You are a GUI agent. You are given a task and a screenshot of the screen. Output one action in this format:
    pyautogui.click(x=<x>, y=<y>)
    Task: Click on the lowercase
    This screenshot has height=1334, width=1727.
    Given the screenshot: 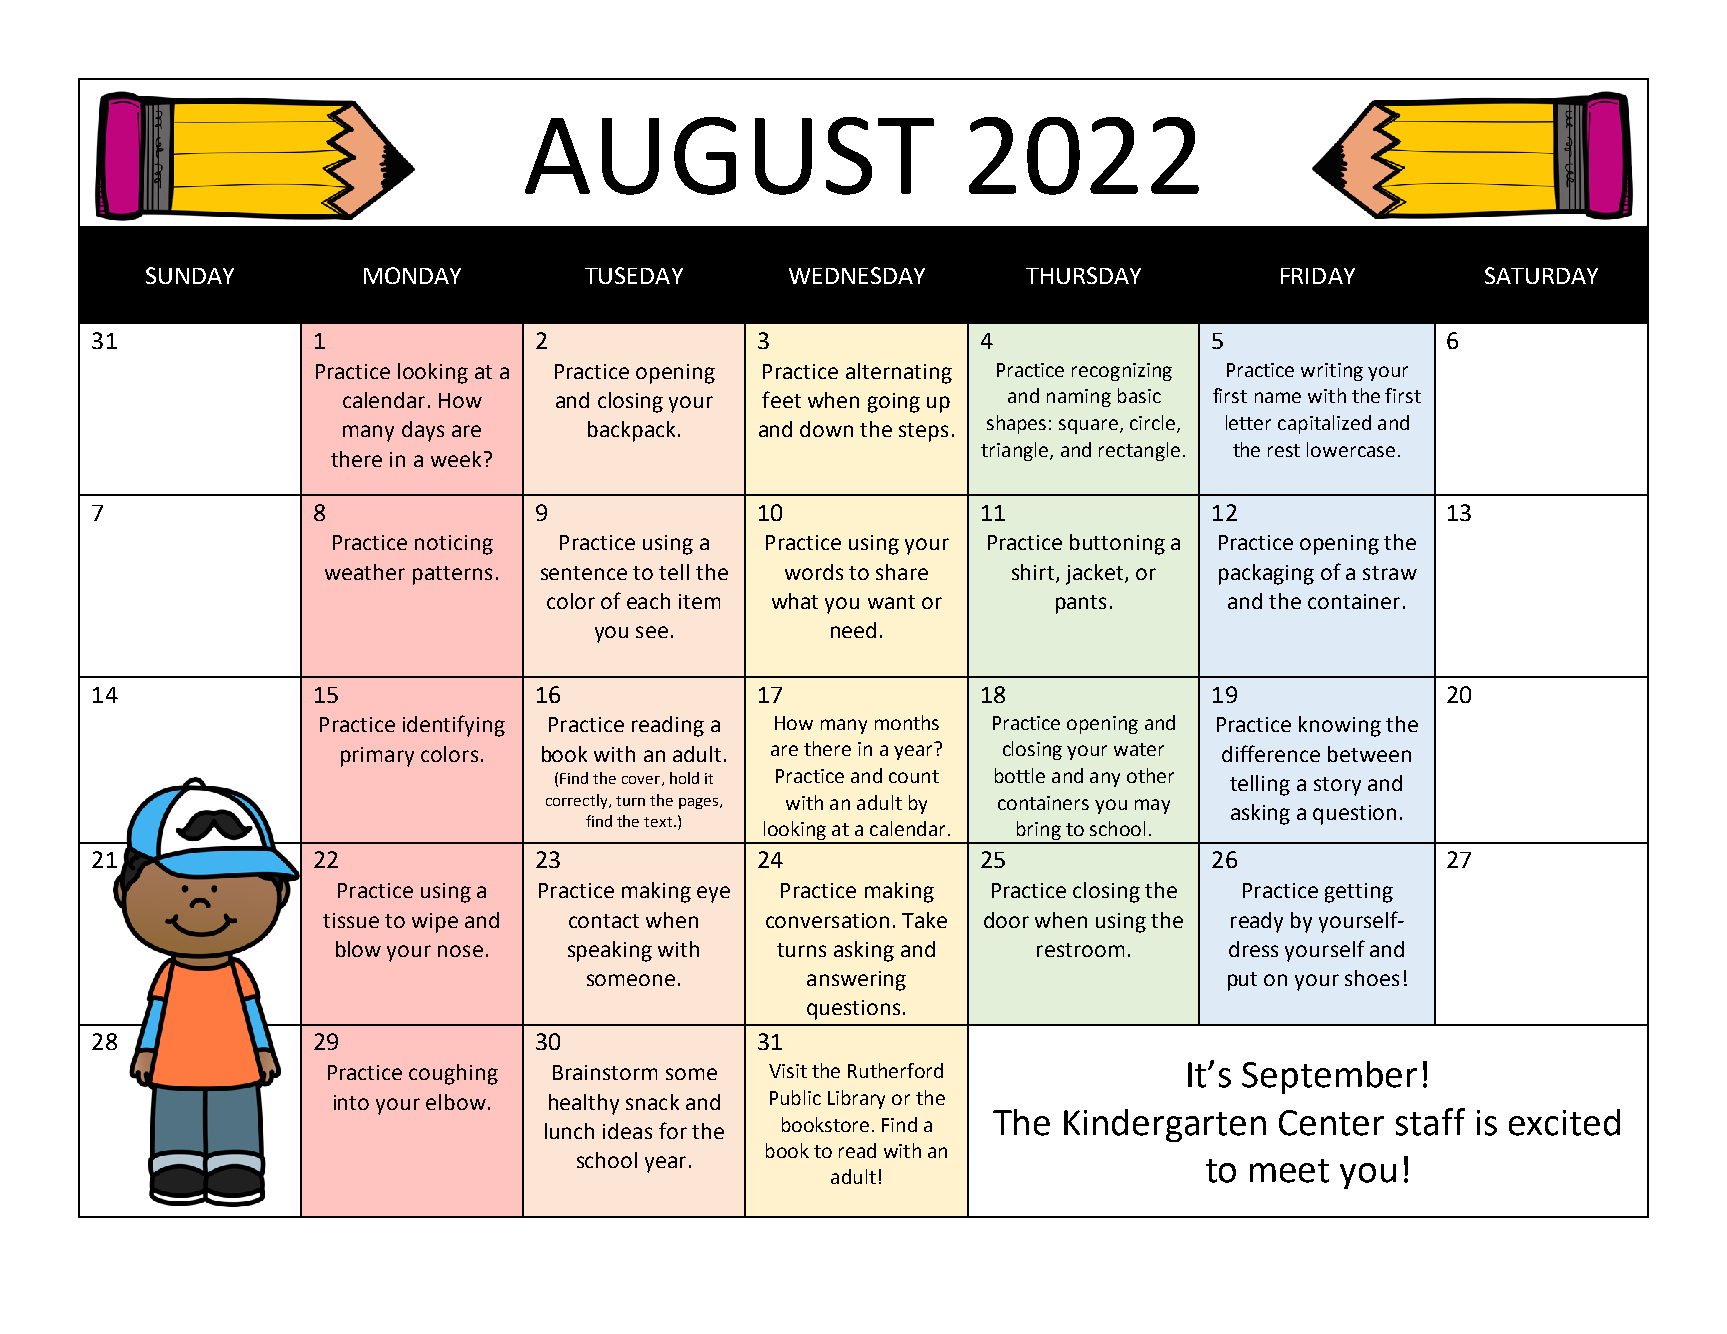 What is the action you would take?
    pyautogui.click(x=1351, y=449)
